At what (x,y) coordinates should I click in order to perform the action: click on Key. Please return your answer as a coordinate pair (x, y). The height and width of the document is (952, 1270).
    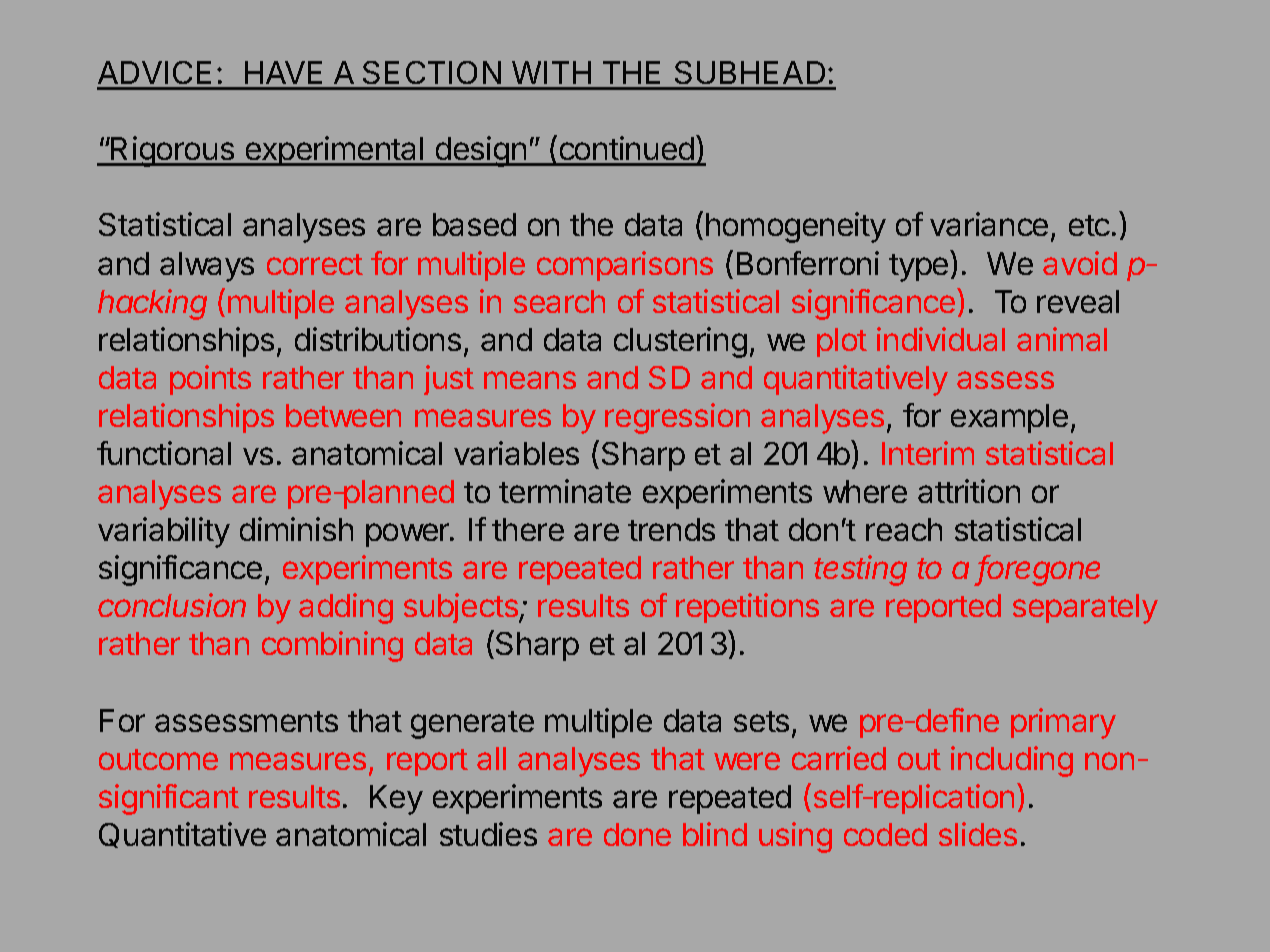
    Looking at the image, I should click on (396, 800).
